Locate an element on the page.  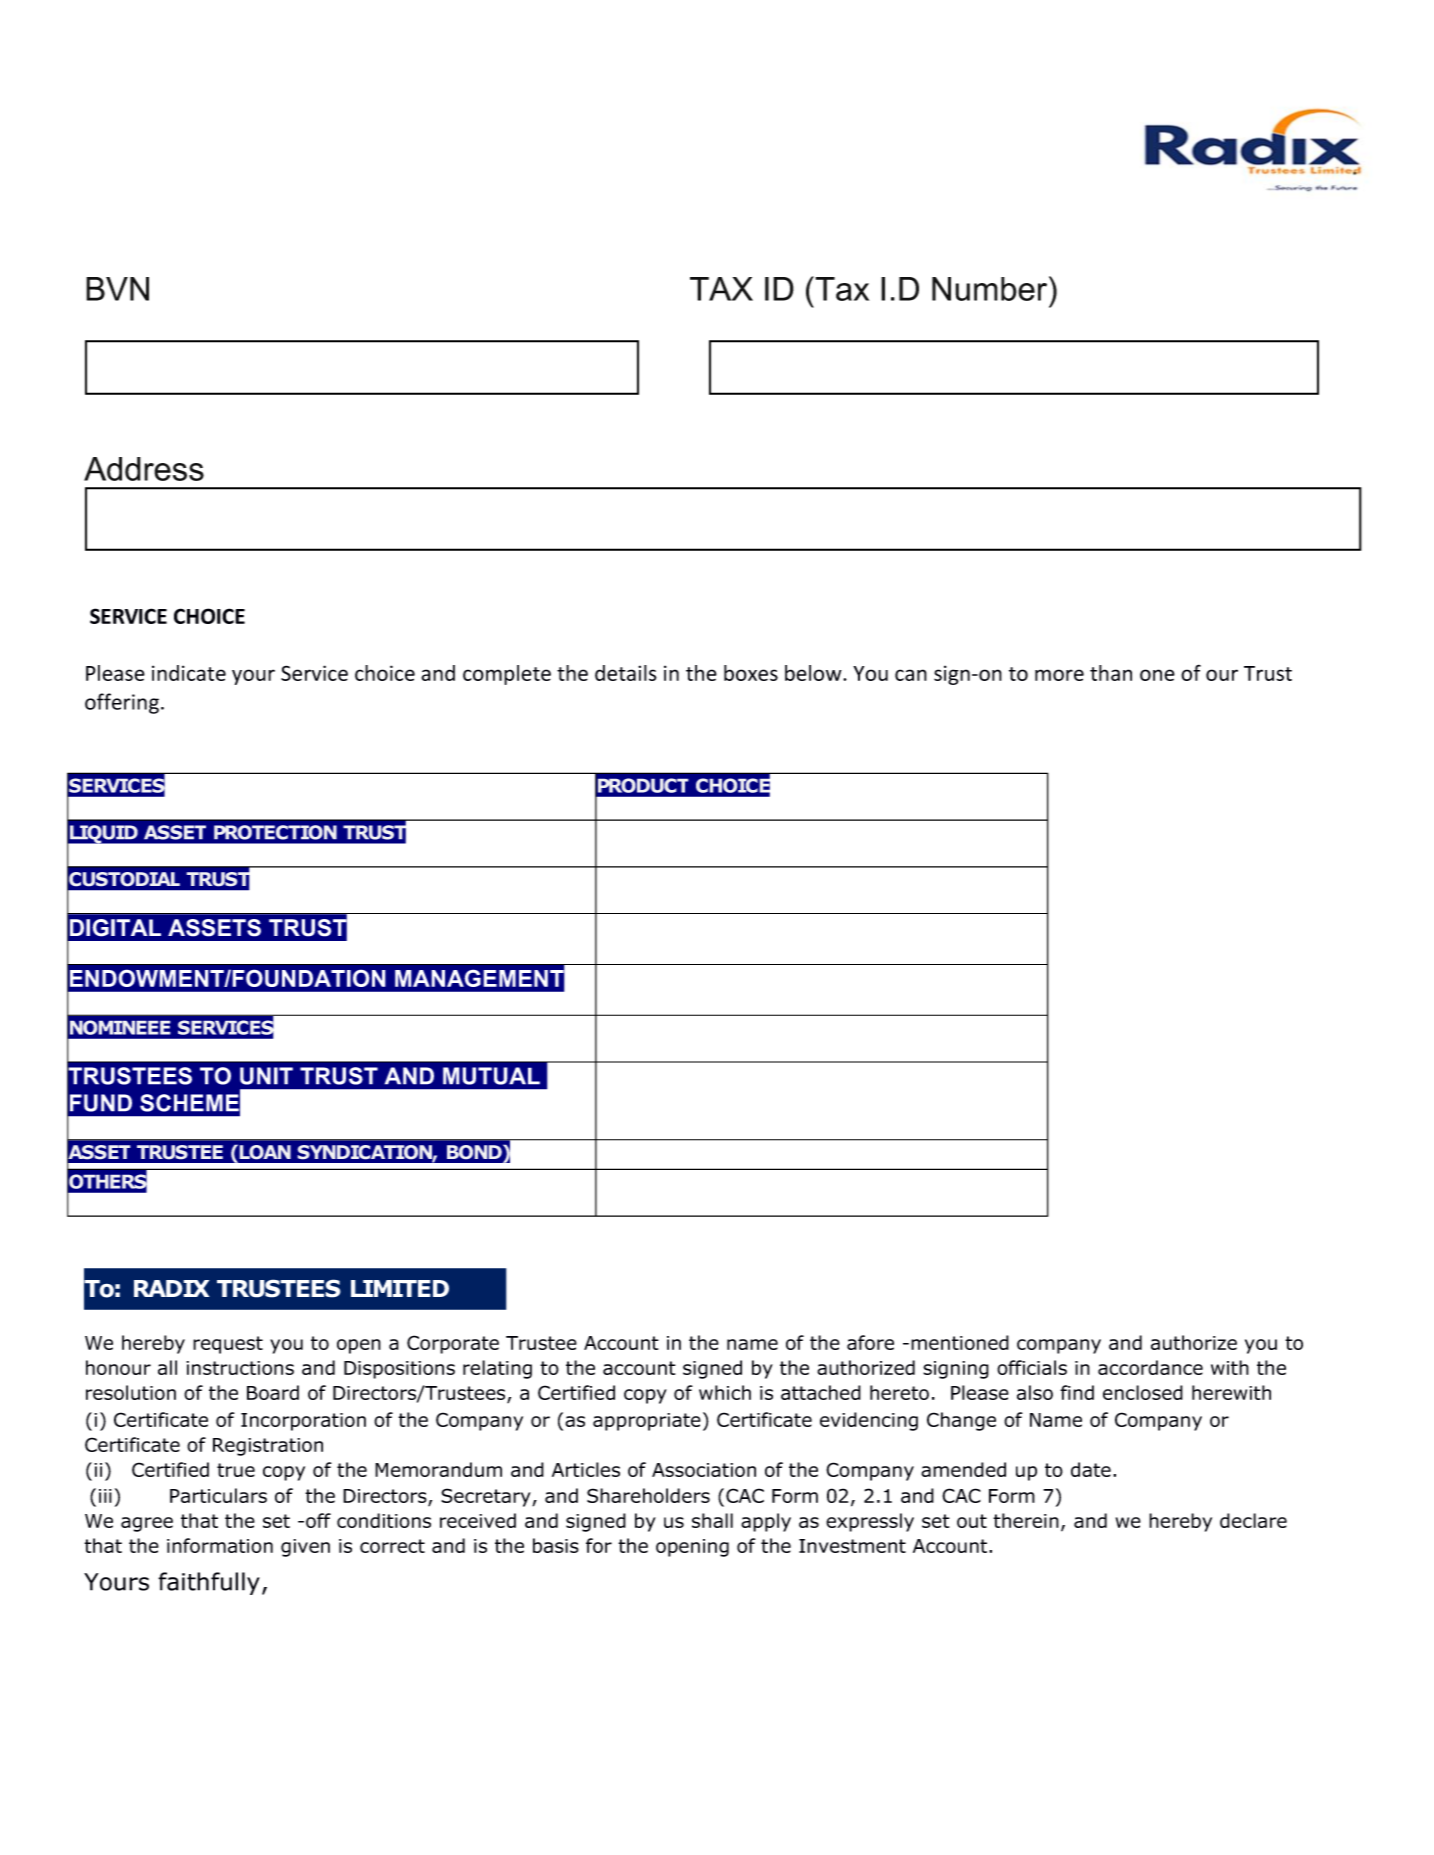
than is located at coordinates (1111, 673).
